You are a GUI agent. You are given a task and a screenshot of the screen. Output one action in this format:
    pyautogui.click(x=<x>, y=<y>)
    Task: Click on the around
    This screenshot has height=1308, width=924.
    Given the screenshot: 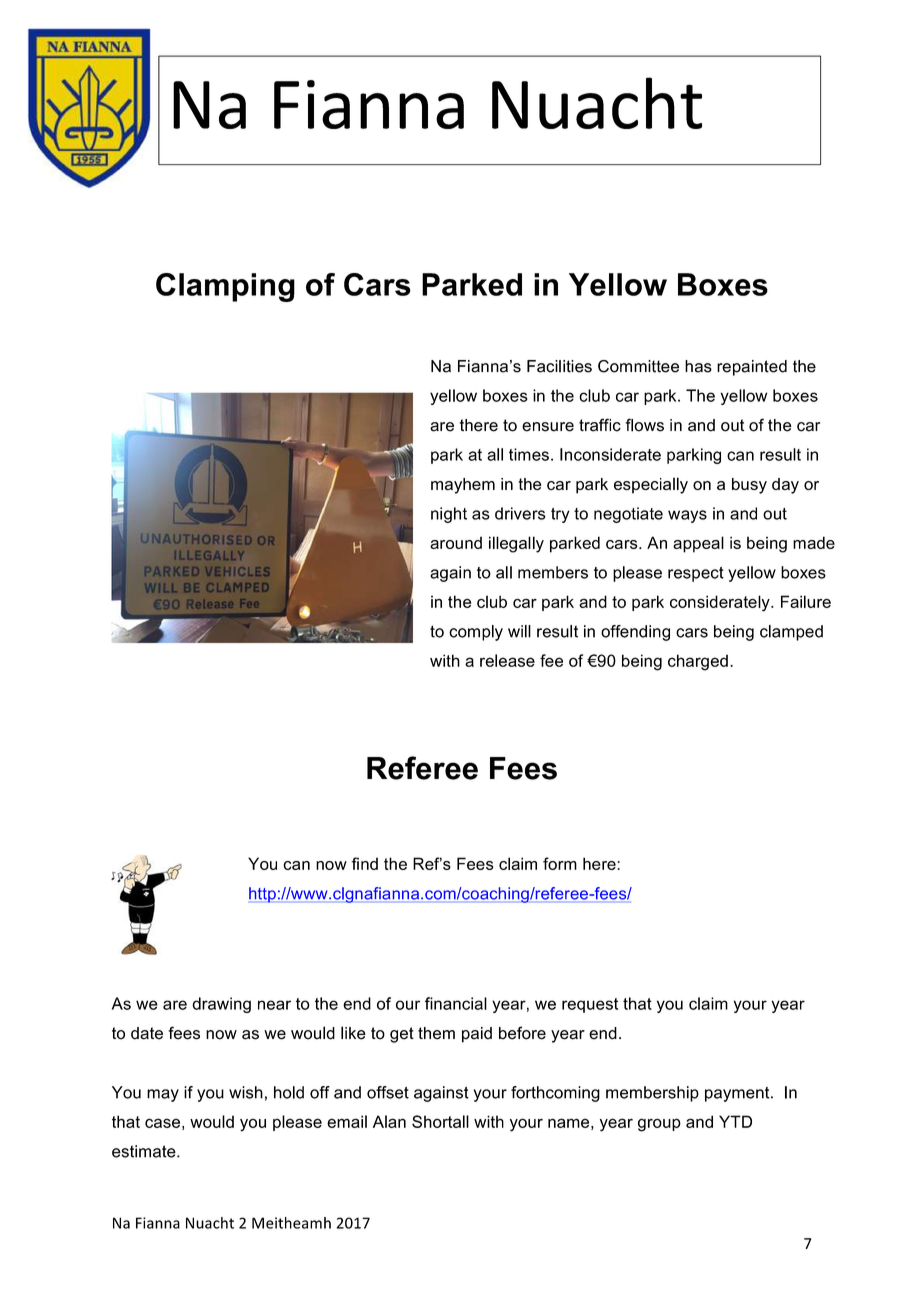 What is the action you would take?
    pyautogui.click(x=456, y=542)
